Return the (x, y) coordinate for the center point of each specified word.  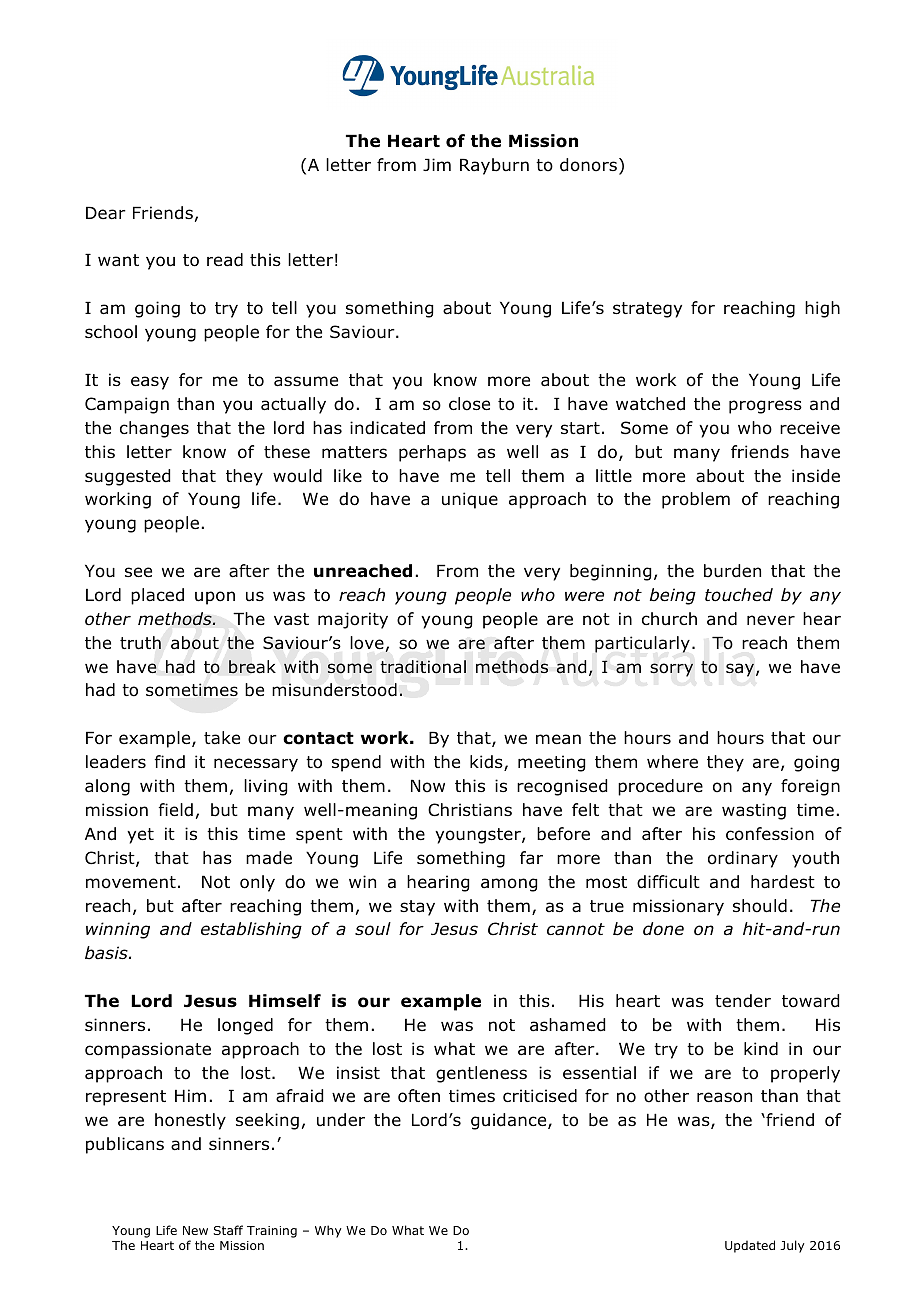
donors (588, 165)
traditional (423, 667)
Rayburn (494, 166)
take (222, 738)
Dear (106, 213)
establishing (251, 930)
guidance (510, 1121)
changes (154, 429)
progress (765, 407)
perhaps (432, 453)
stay (417, 908)
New (195, 1230)
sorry (671, 670)
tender (743, 1001)
